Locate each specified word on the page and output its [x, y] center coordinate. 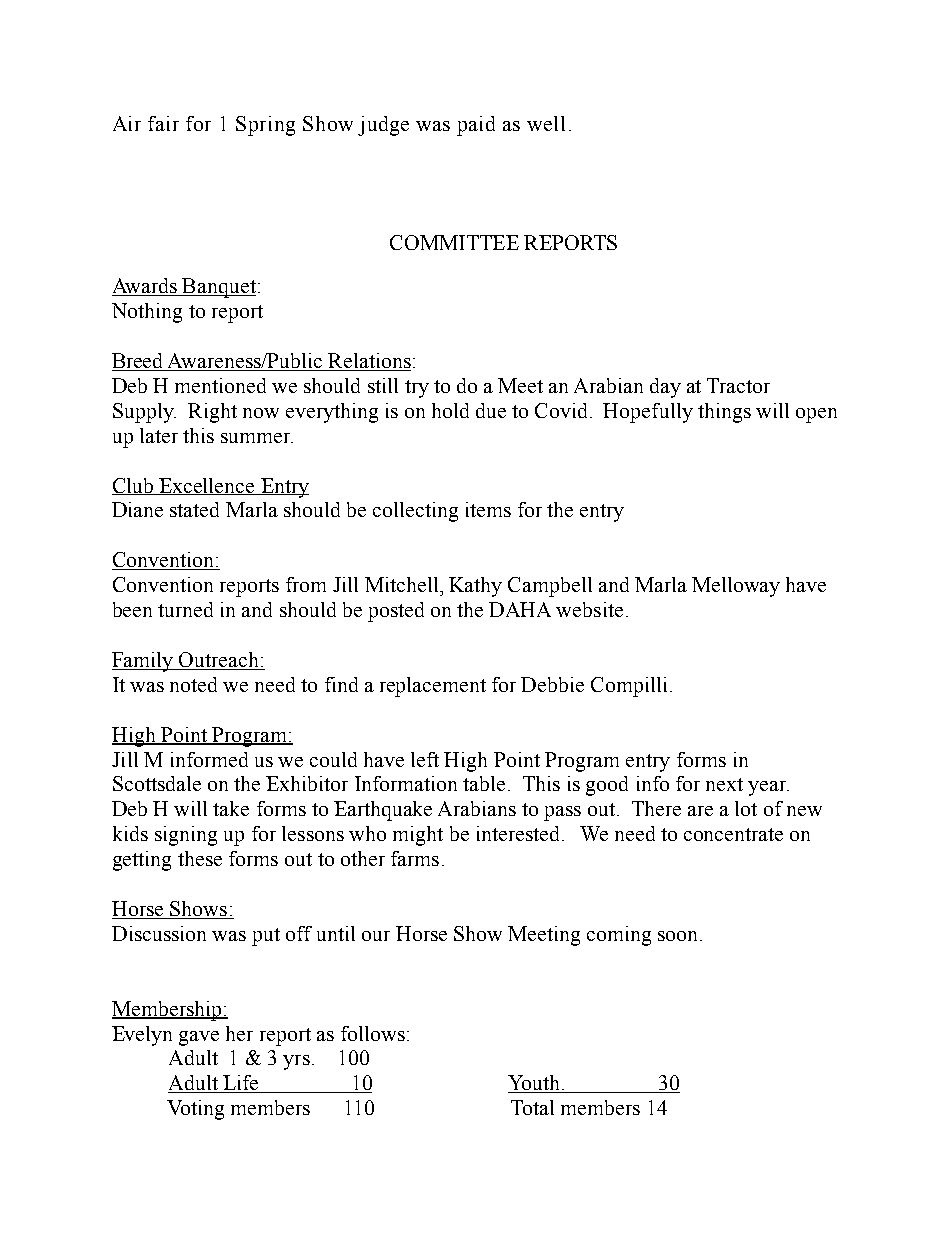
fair [163, 123]
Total [532, 1107]
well [546, 123]
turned [185, 609]
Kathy [475, 587]
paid [476, 126]
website [589, 609]
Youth [535, 1084]
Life [241, 1084]
